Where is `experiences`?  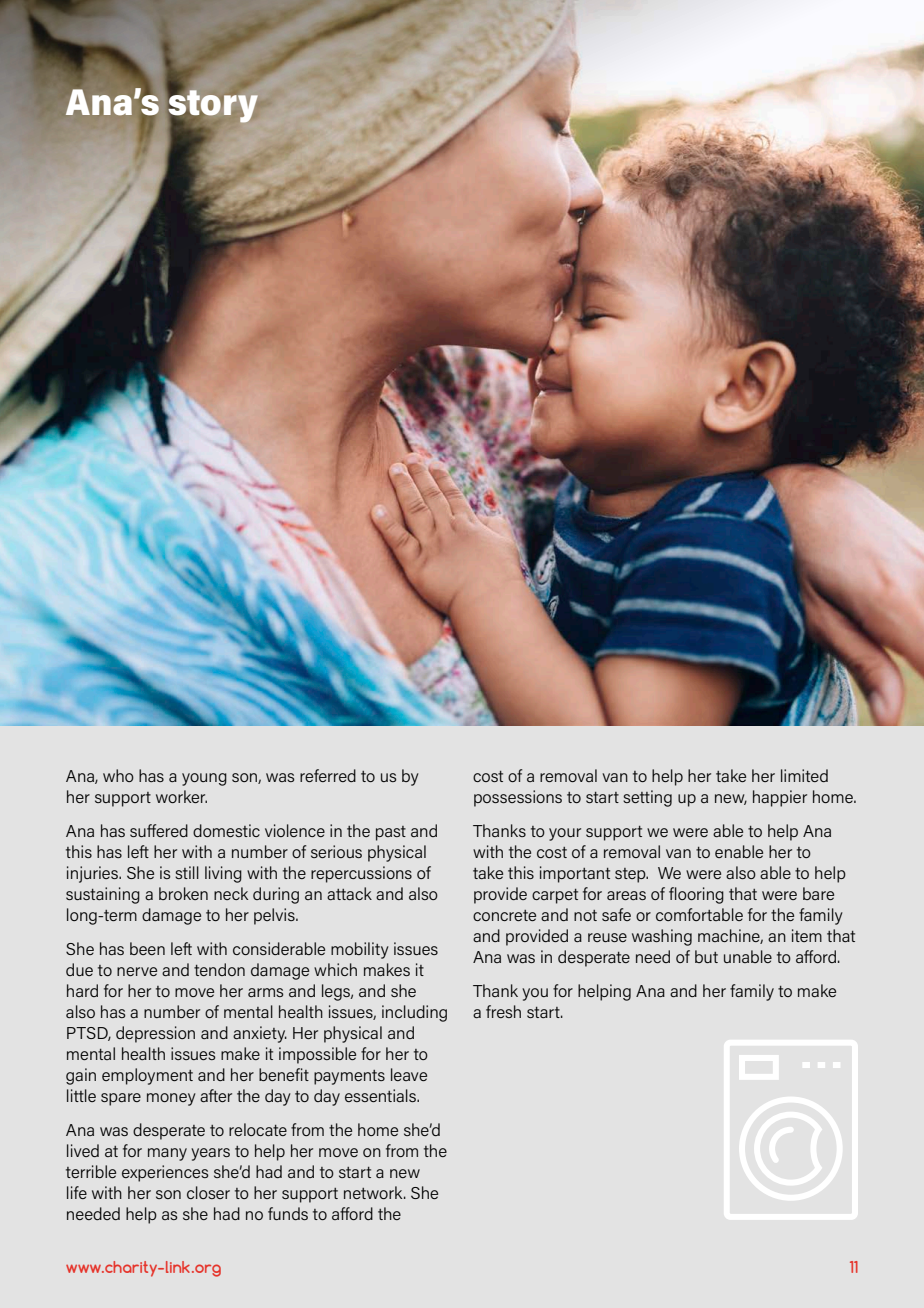
experiences is located at coordinates (165, 1173).
